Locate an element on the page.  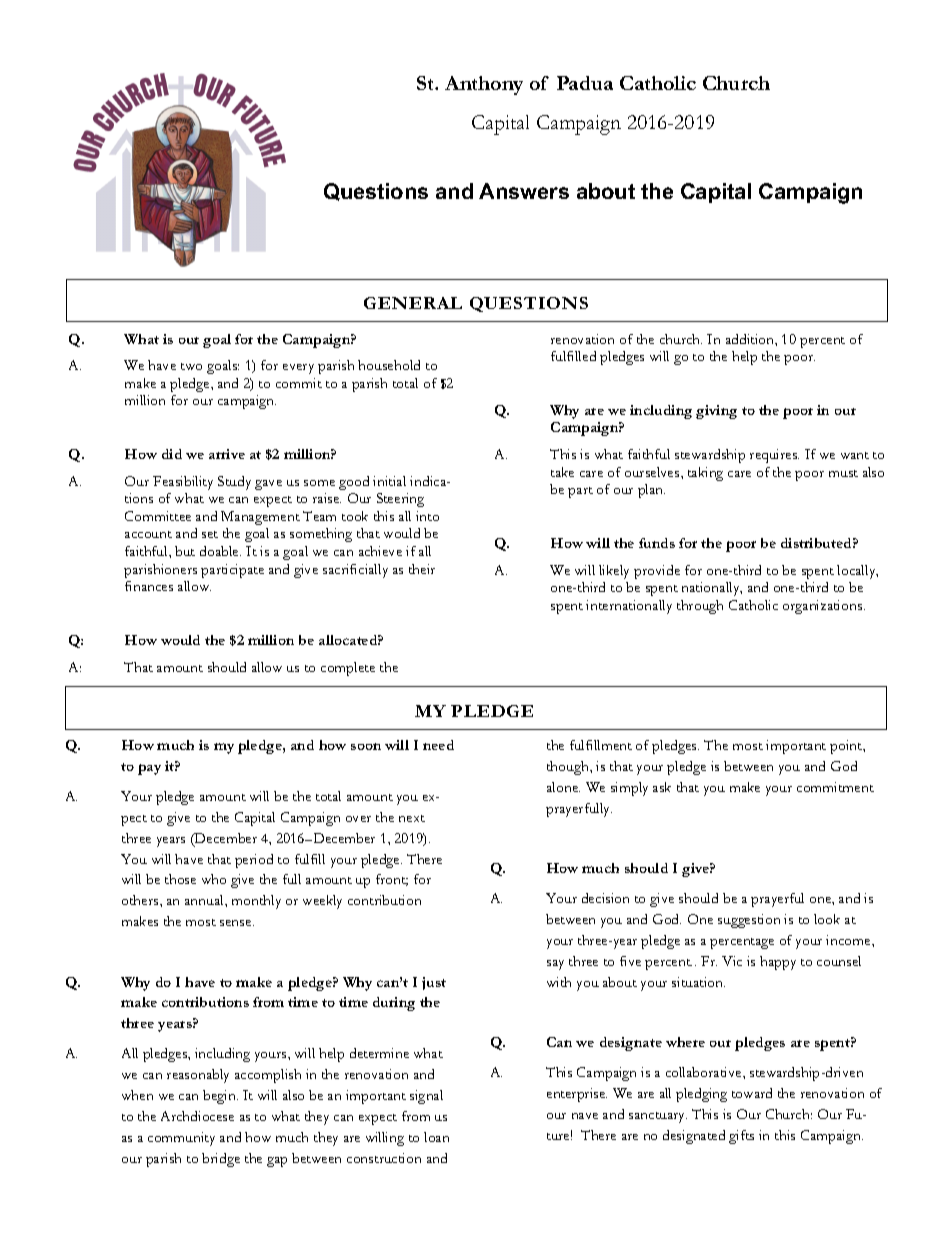
finances is located at coordinates (149, 586).
